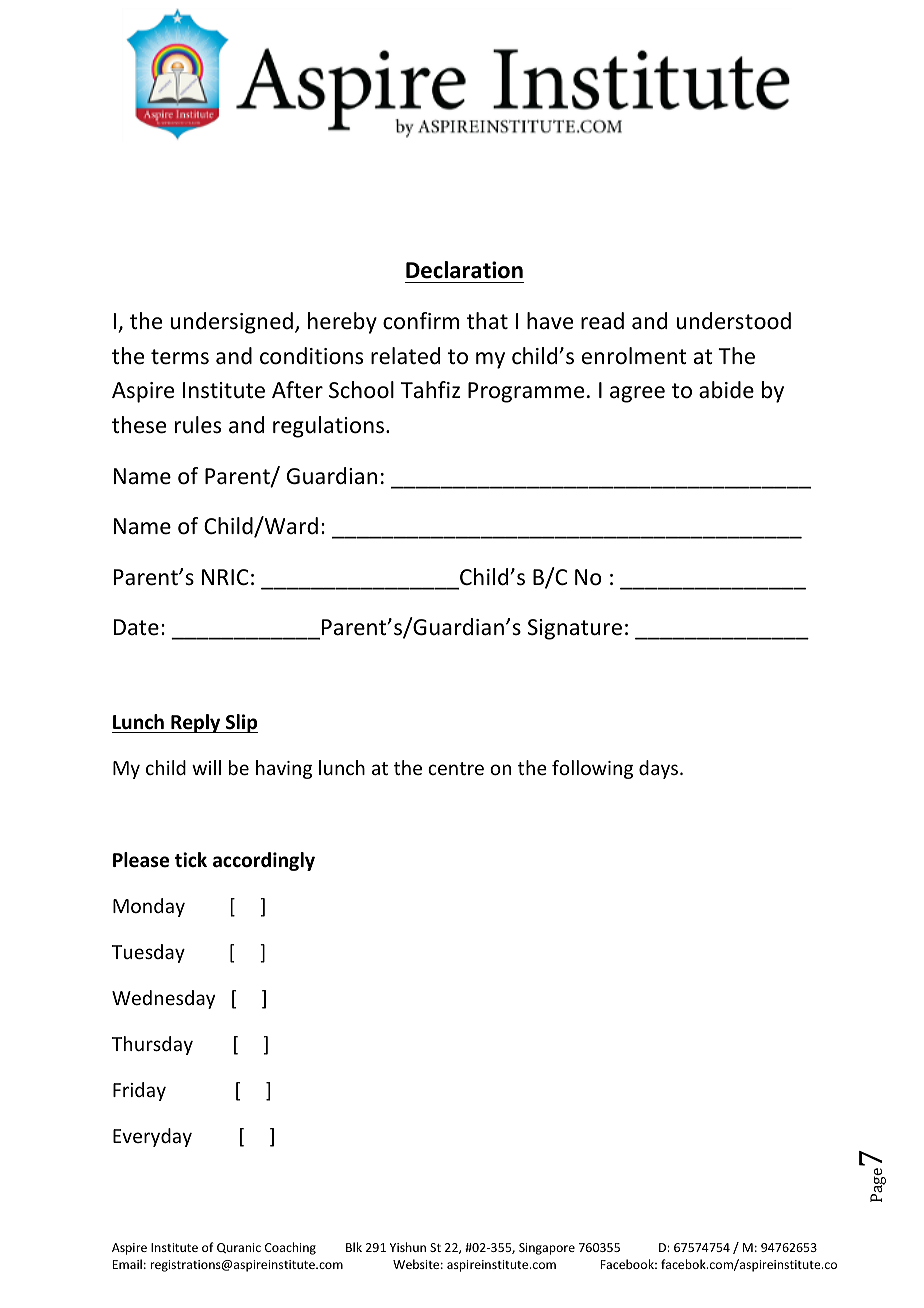 Image resolution: width=924 pixels, height=1308 pixels. Describe the element at coordinates (354, 1247) in the screenshot. I see `Blk` at that location.
